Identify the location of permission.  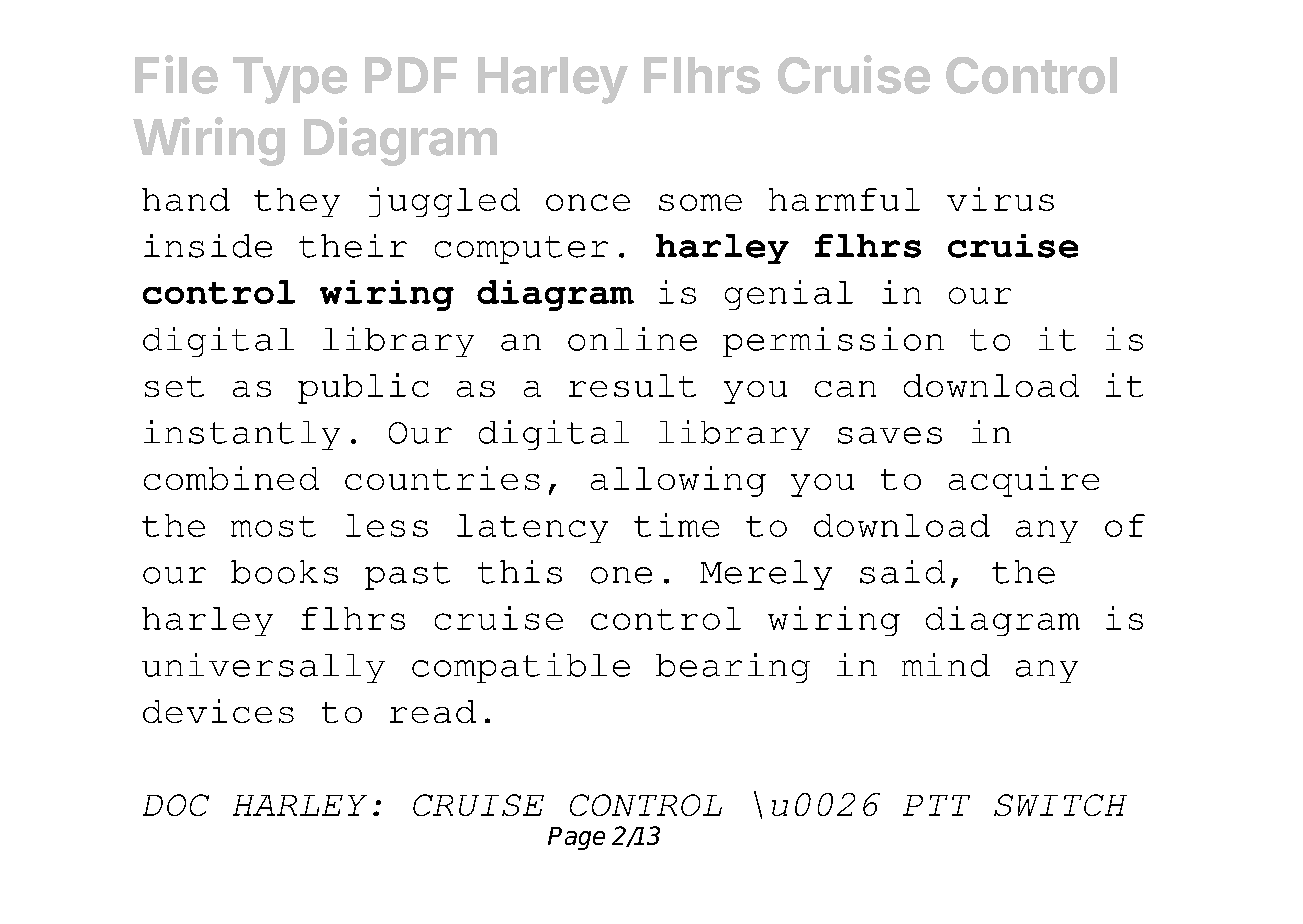
(833, 342).
